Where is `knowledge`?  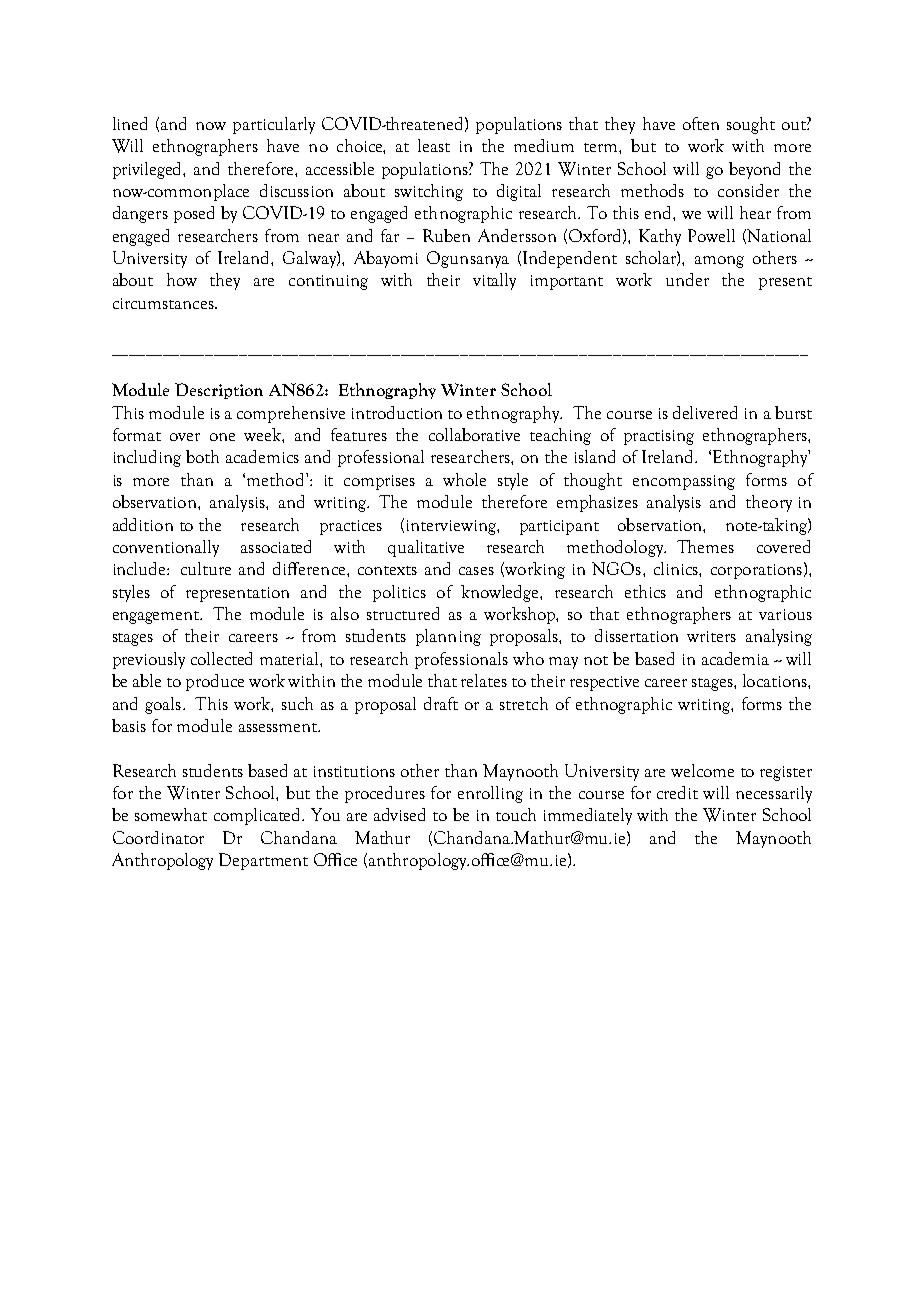
knowledge is located at coordinates (501, 593).
